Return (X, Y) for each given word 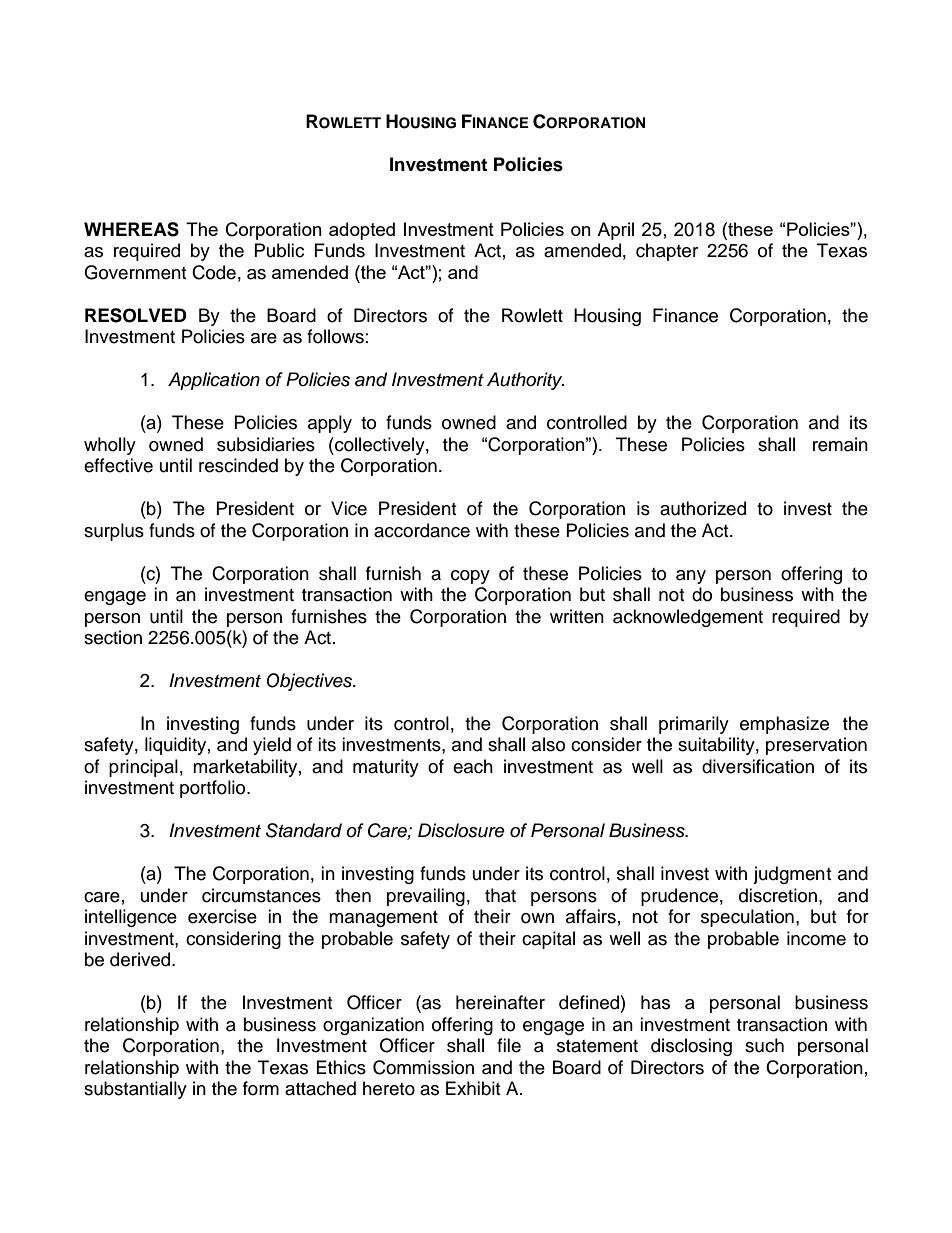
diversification (758, 766)
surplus (114, 532)
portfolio (214, 789)
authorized (703, 508)
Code (214, 272)
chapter (667, 252)
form (261, 1088)
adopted (362, 231)
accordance (422, 530)
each (473, 766)
